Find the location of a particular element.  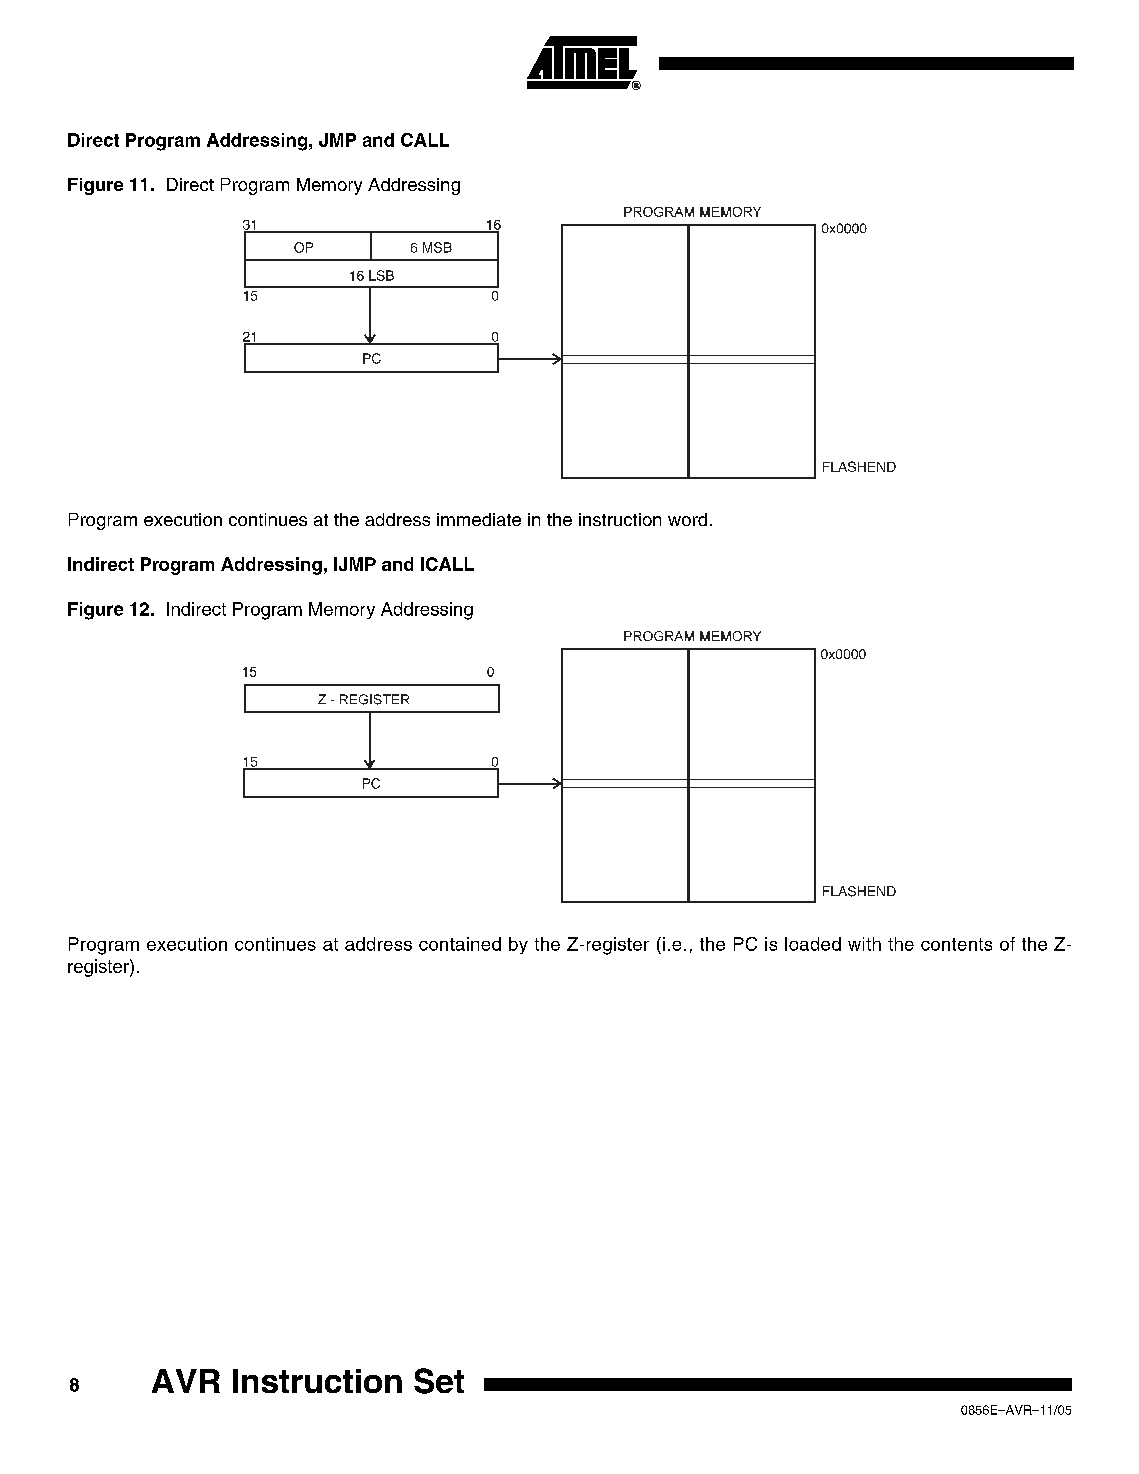

with is located at coordinates (864, 944).
